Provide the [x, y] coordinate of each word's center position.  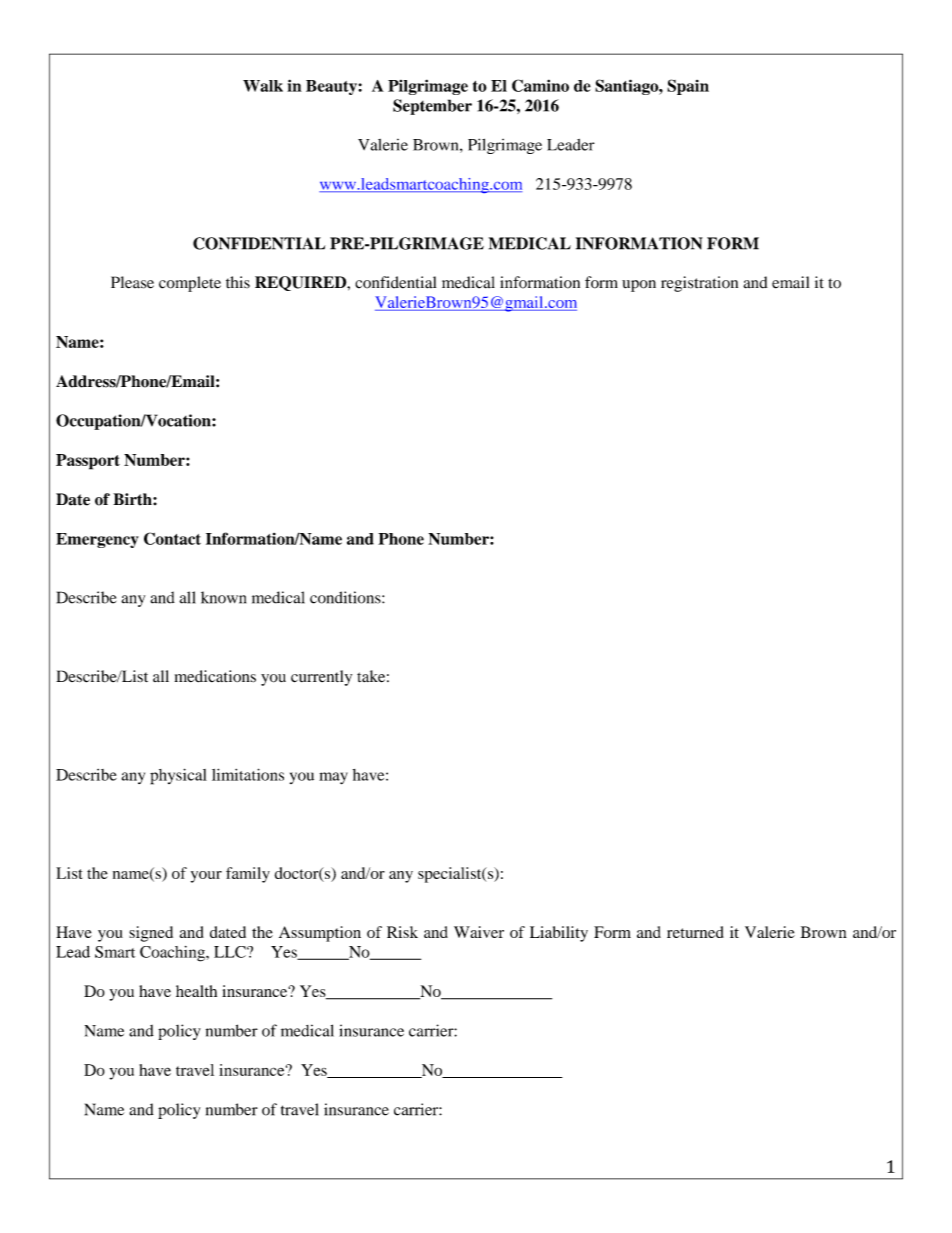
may [333, 778]
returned [695, 932]
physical [178, 776]
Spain [688, 87]
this [238, 282]
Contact [172, 538]
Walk [263, 86]
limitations [248, 774]
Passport [88, 462]
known [223, 597]
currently [321, 678]
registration [699, 284]
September [432, 107]
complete [190, 284]
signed [151, 934]
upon [639, 286]
